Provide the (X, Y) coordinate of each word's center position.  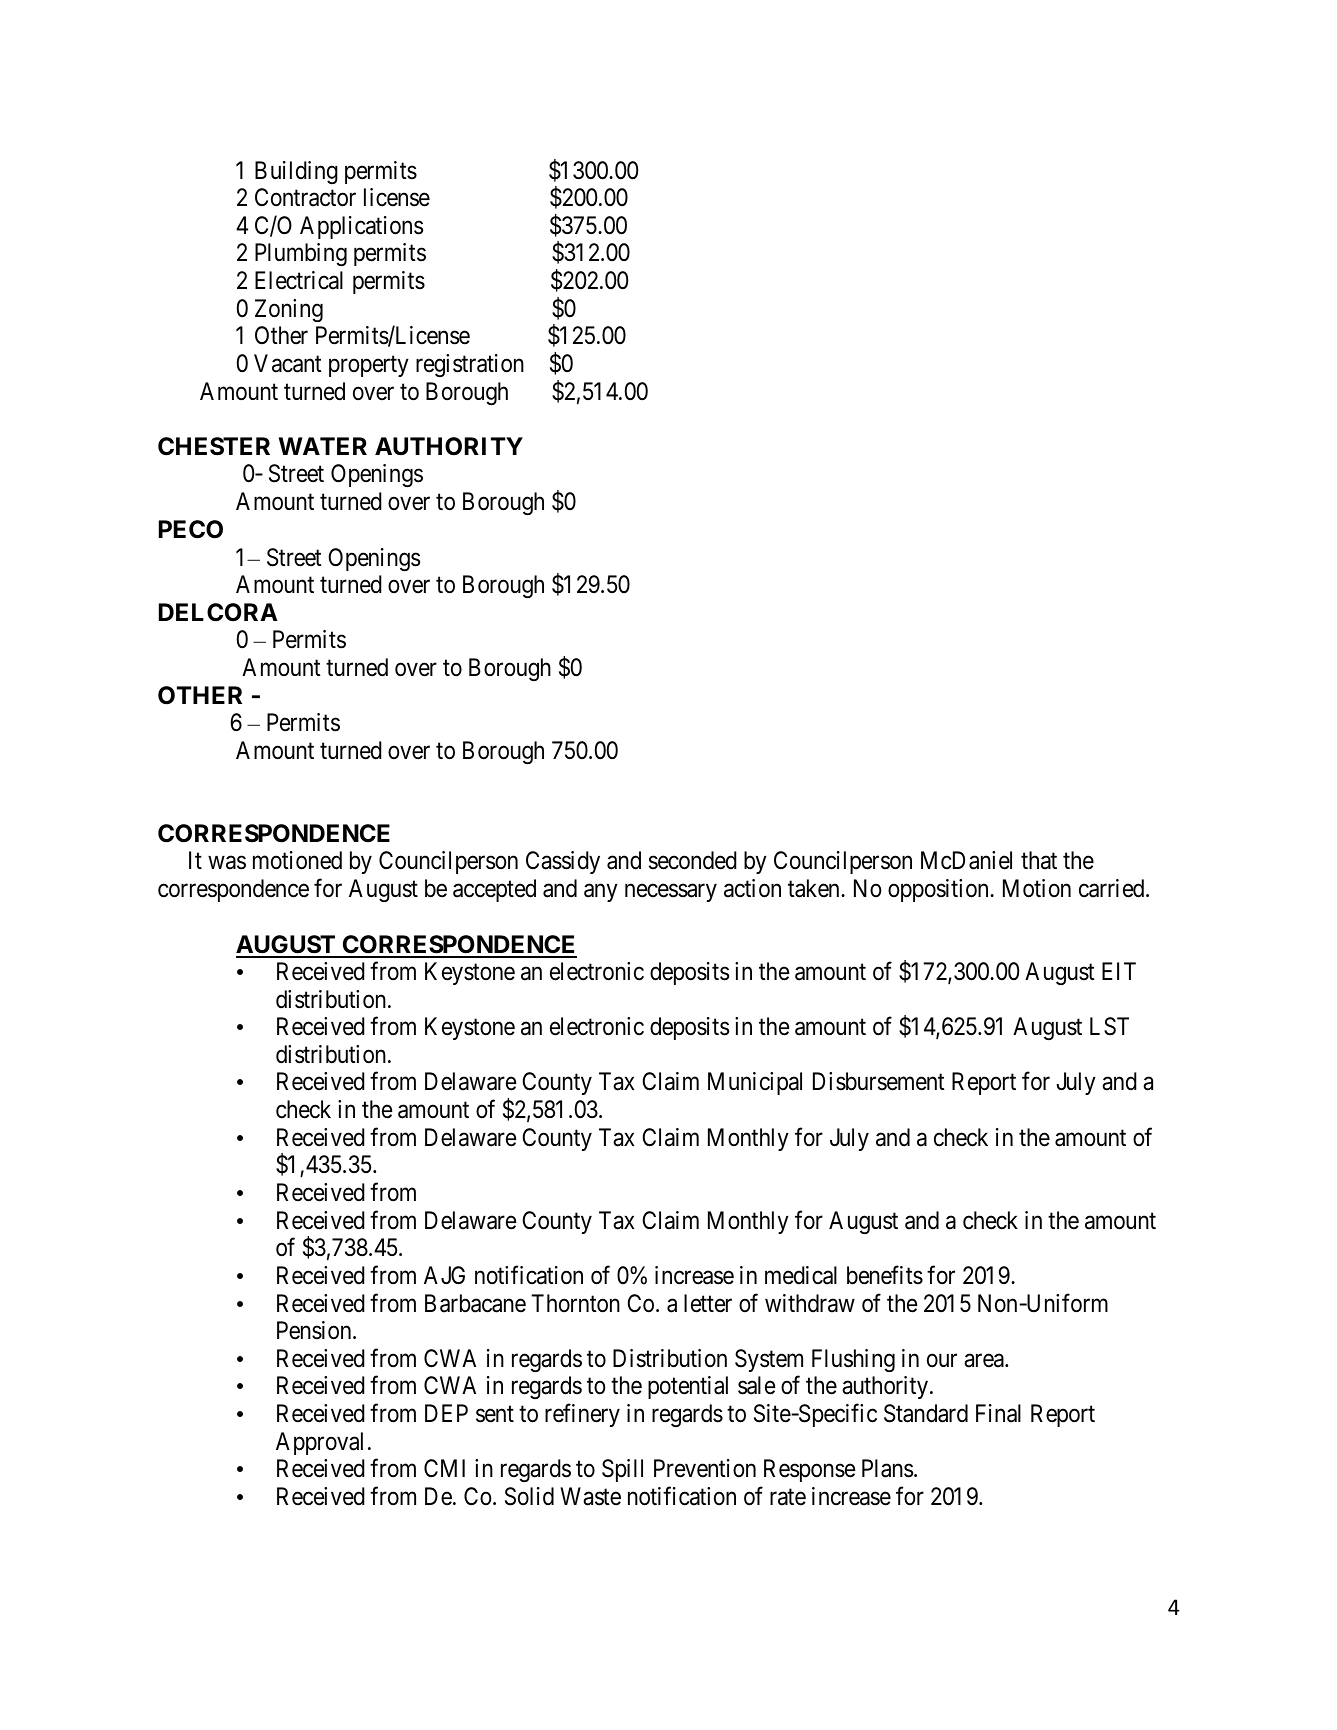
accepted (494, 890)
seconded (693, 860)
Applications (361, 227)
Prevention (705, 1468)
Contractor (305, 197)
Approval (319, 1443)
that (1039, 860)
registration (470, 365)
